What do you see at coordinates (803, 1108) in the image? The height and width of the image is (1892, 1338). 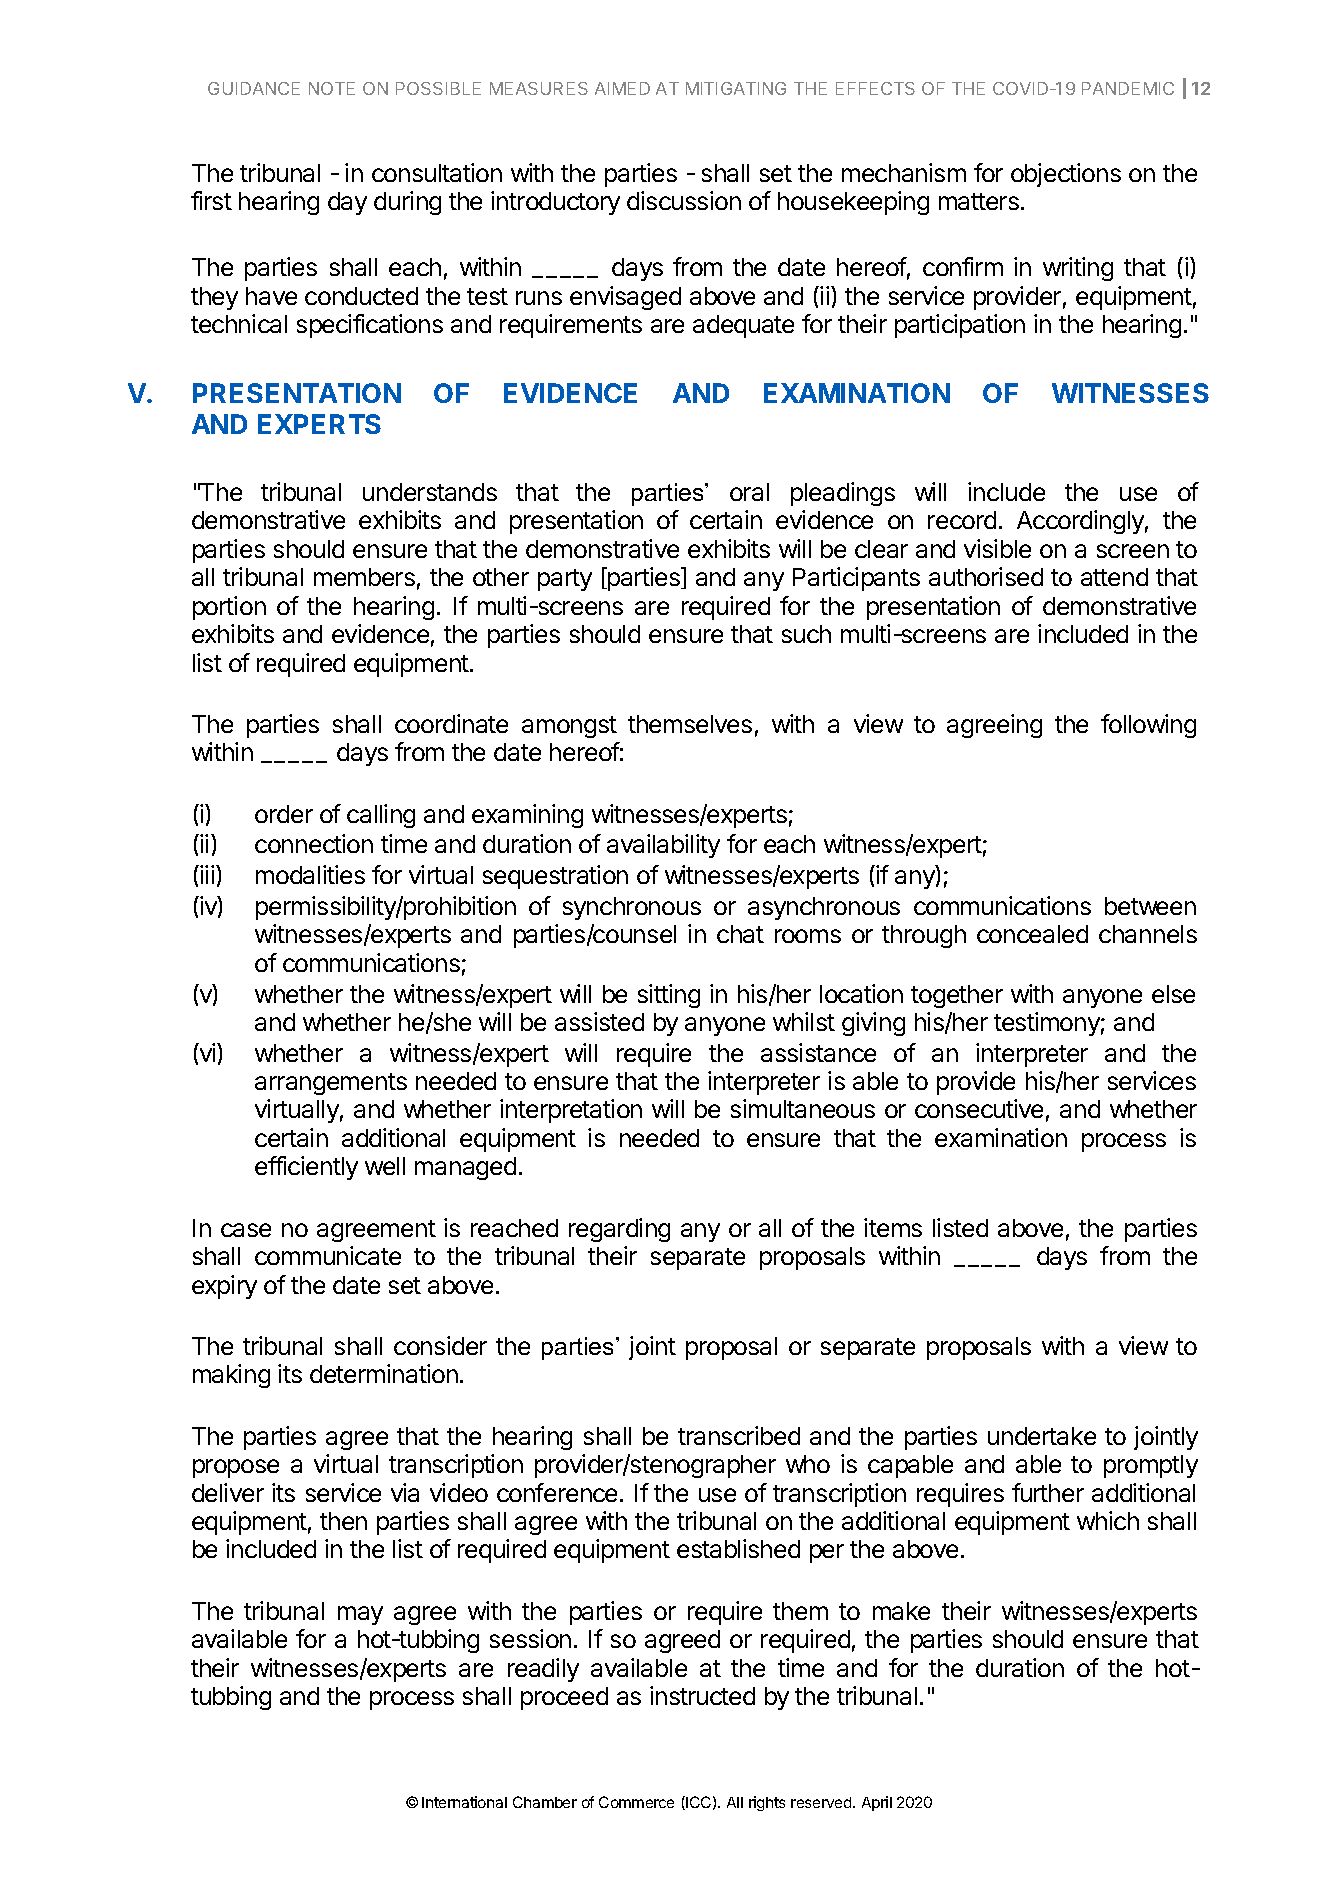 I see `simultaneous` at bounding box center [803, 1108].
